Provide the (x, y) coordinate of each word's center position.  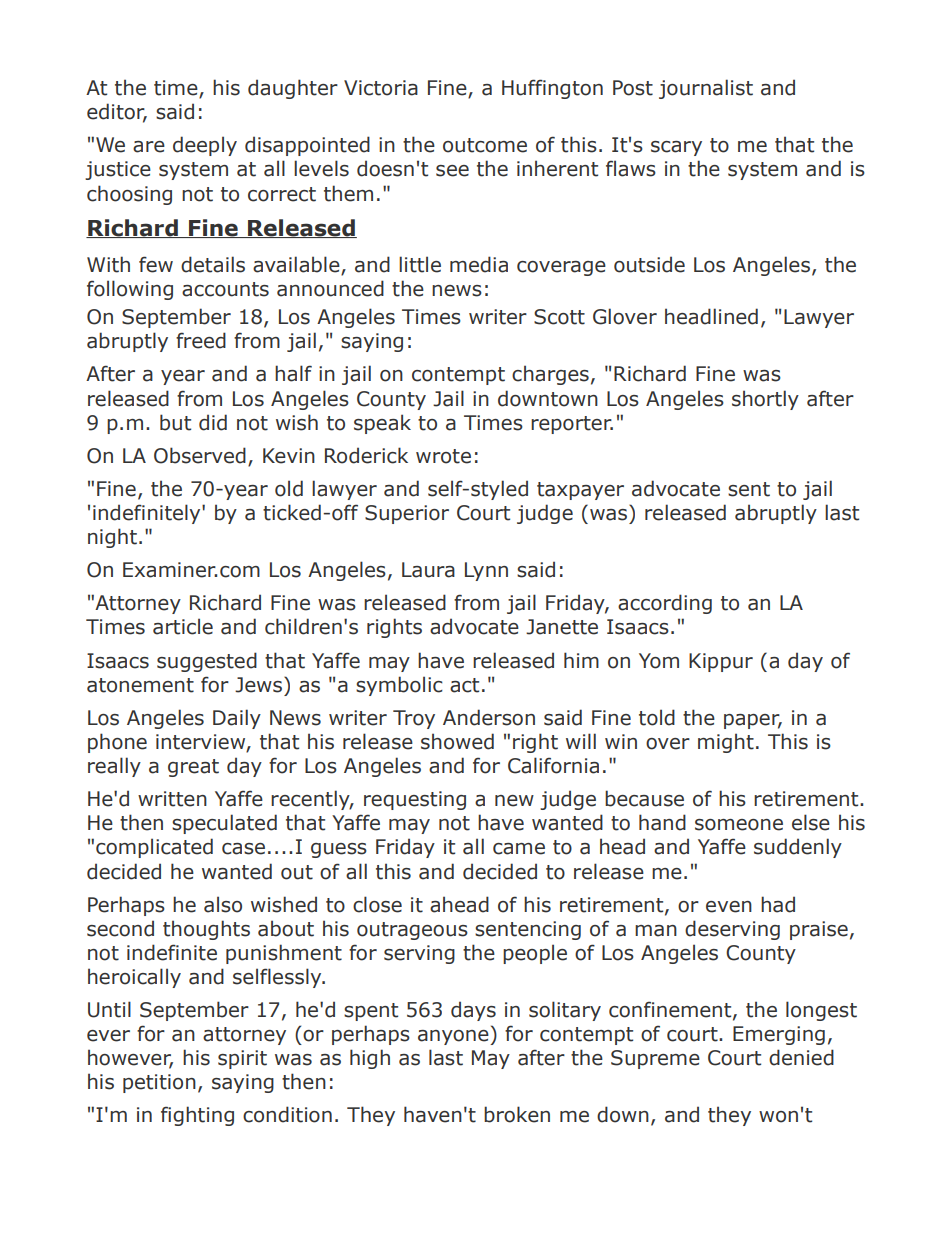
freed (201, 340)
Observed (200, 455)
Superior (407, 514)
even (729, 907)
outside (649, 264)
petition (159, 1083)
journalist (706, 89)
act (464, 685)
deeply (205, 146)
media (479, 264)
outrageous (412, 931)
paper (753, 721)
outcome (485, 145)
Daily (237, 719)
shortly (765, 400)
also (223, 904)
